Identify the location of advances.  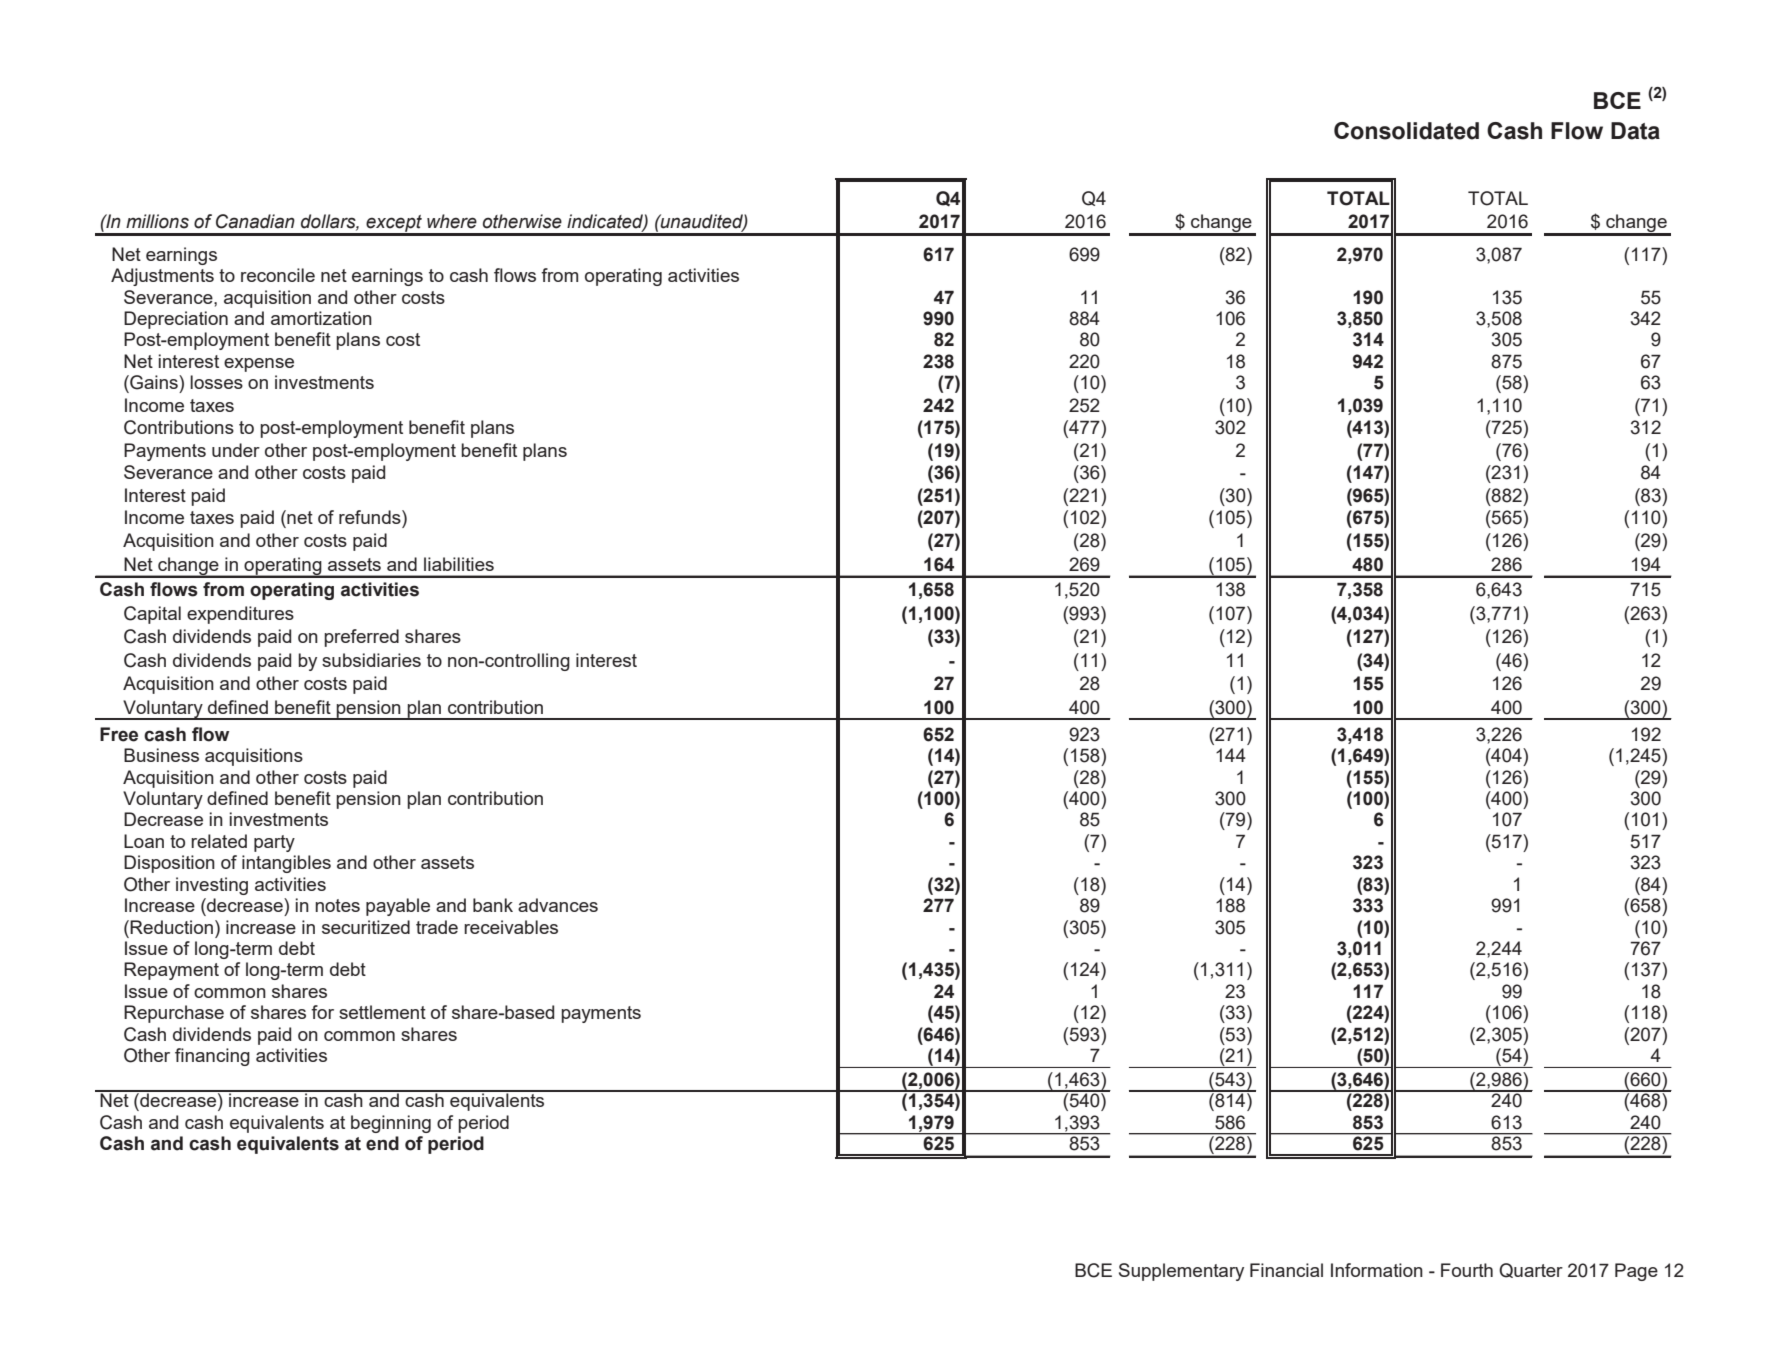
(558, 905).
